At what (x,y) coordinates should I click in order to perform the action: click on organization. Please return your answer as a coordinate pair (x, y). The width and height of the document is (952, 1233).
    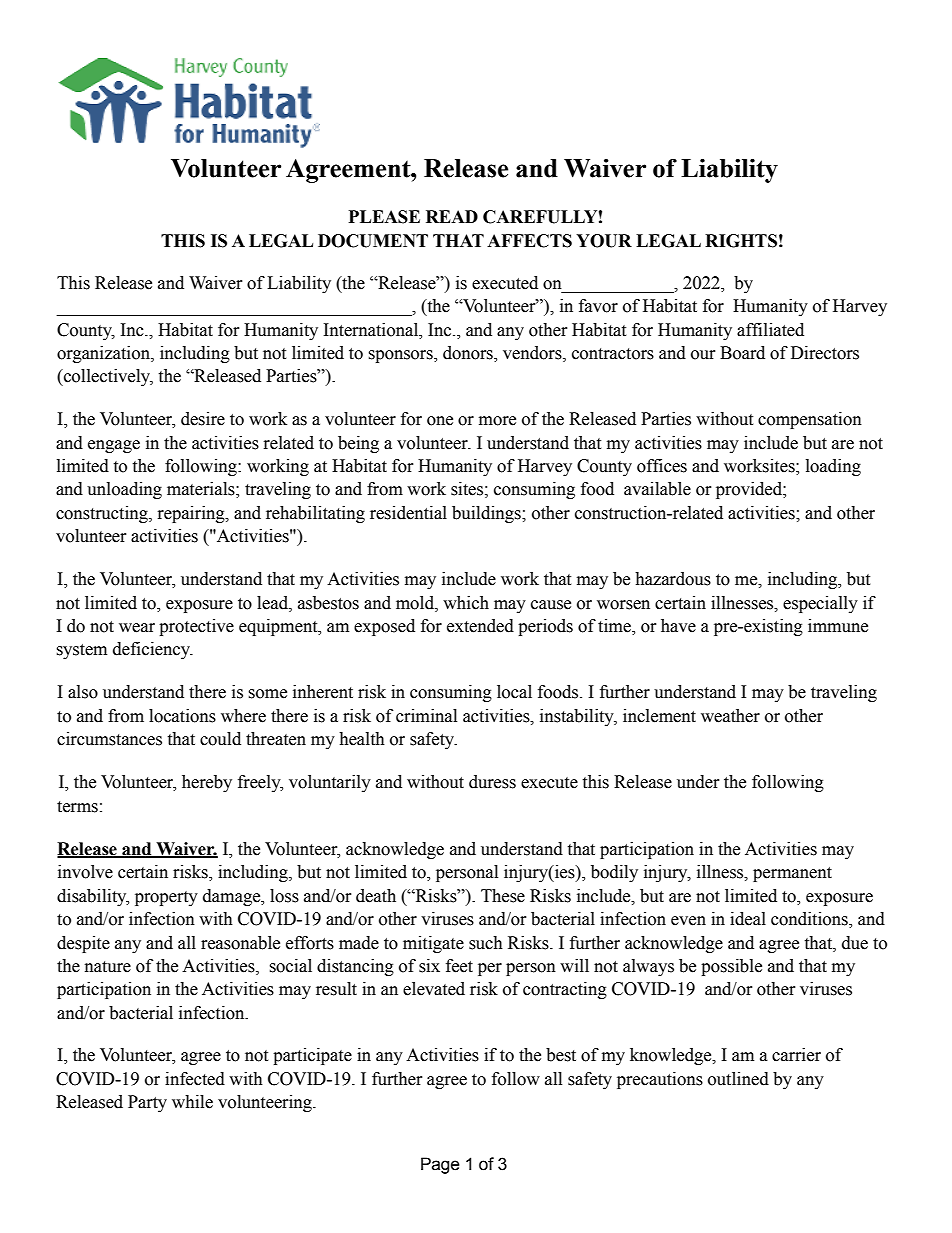
    Looking at the image, I should click on (104, 354).
